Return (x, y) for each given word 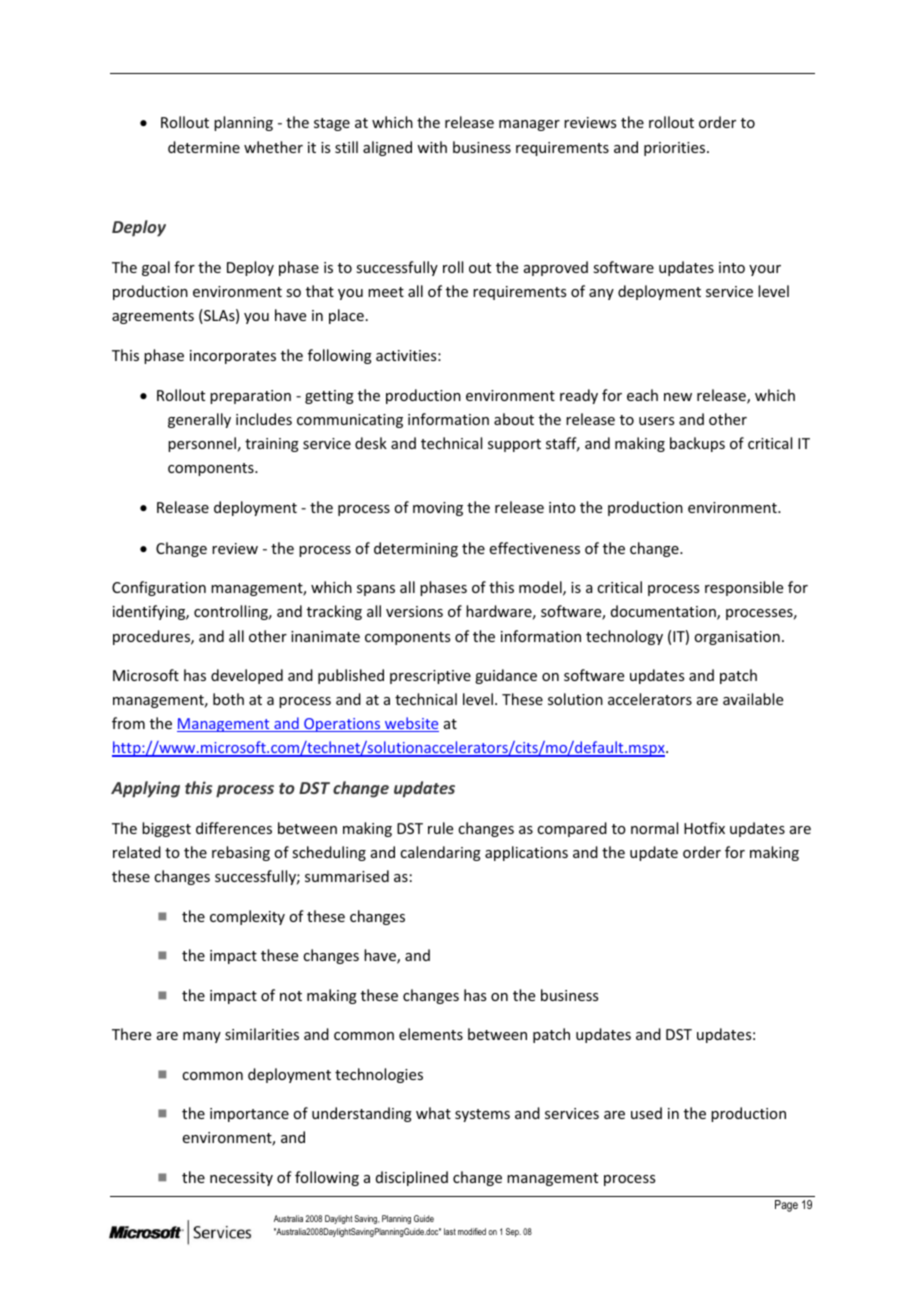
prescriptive (430, 677)
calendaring (440, 853)
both (228, 699)
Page (786, 1206)
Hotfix (704, 828)
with (432, 147)
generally (199, 420)
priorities (676, 149)
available (753, 699)
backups (697, 444)
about (514, 419)
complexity (247, 917)
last (450, 1231)
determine (204, 147)
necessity (241, 1179)
